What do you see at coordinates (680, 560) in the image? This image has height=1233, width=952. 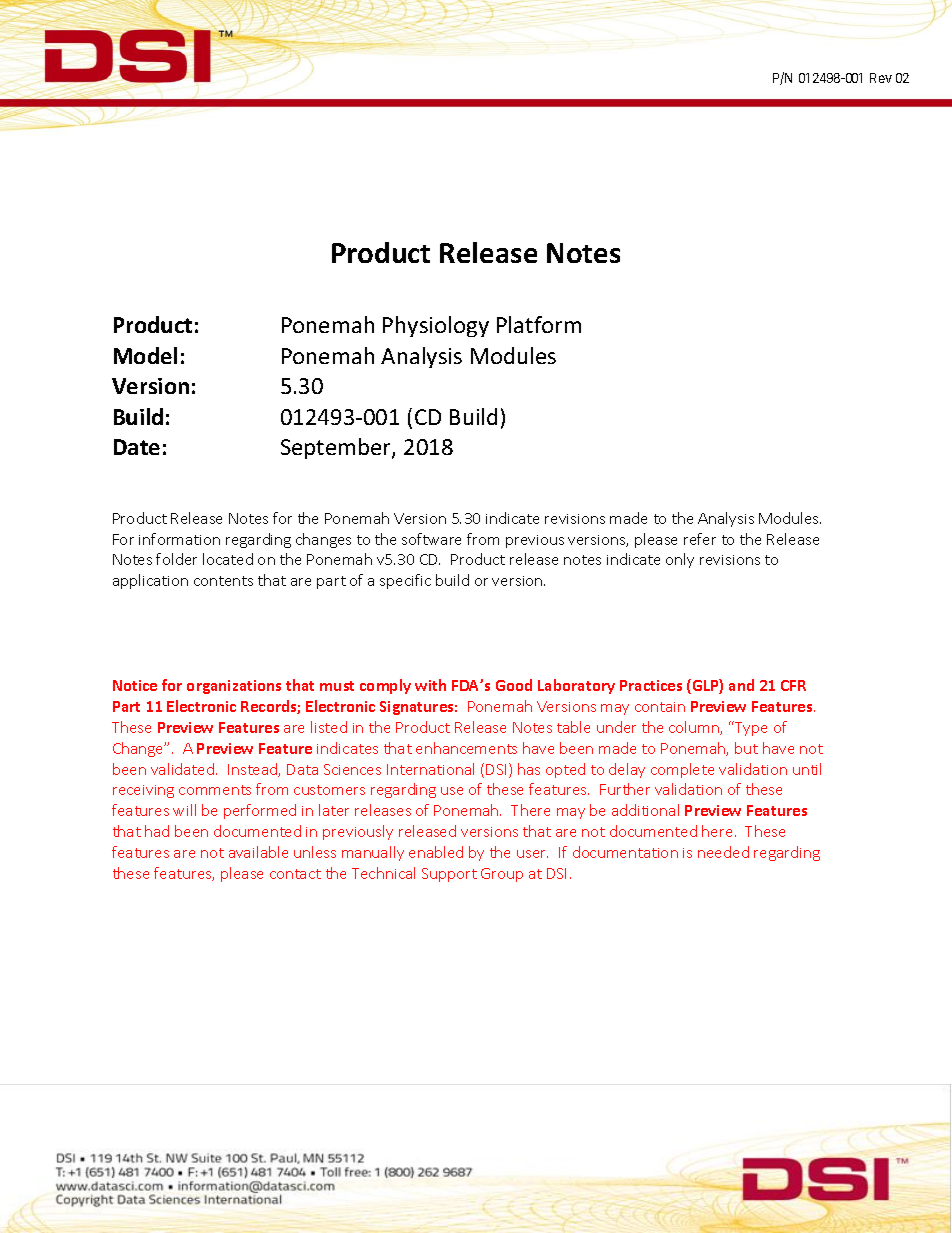 I see `only` at bounding box center [680, 560].
